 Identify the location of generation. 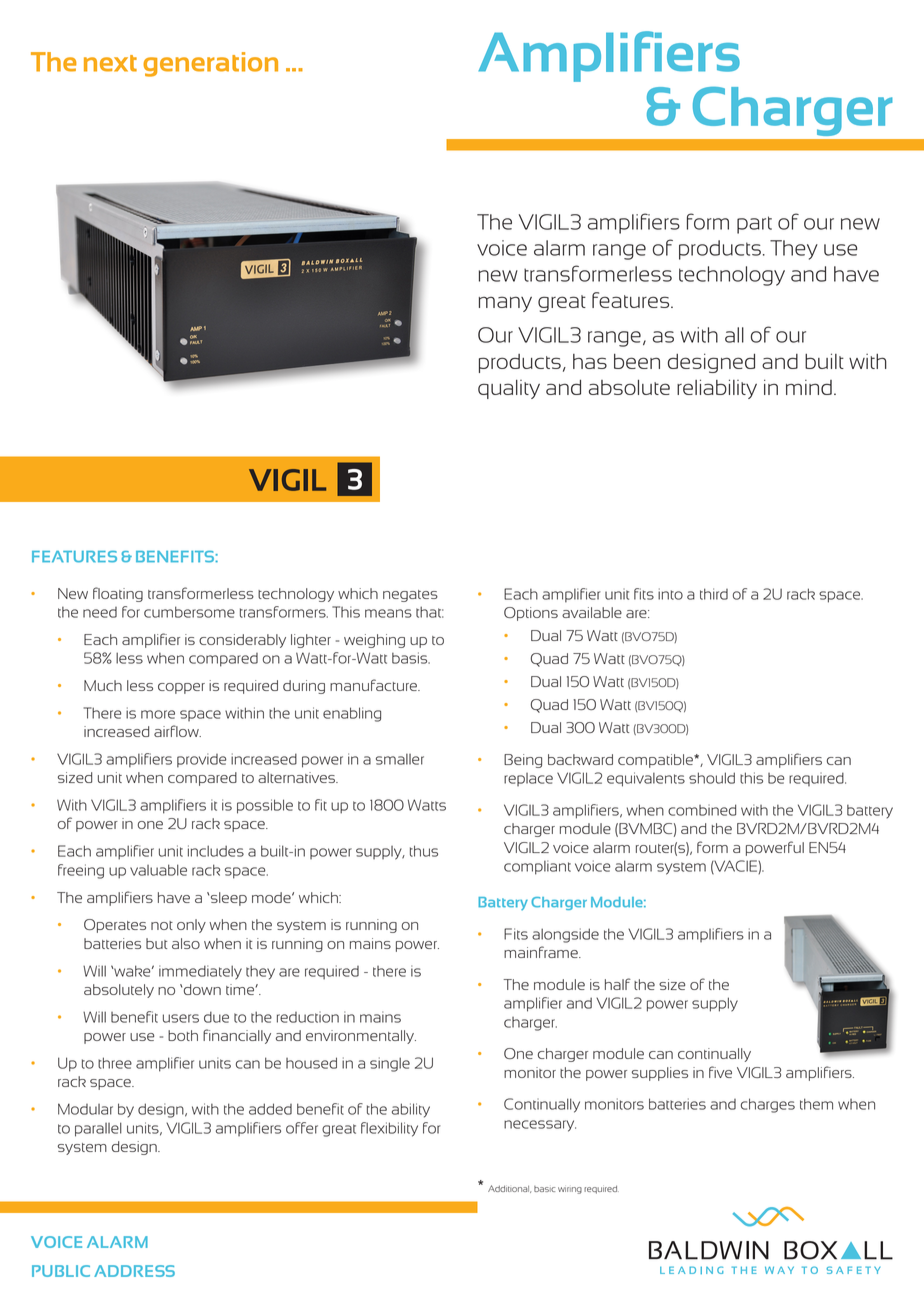
(210, 64).
